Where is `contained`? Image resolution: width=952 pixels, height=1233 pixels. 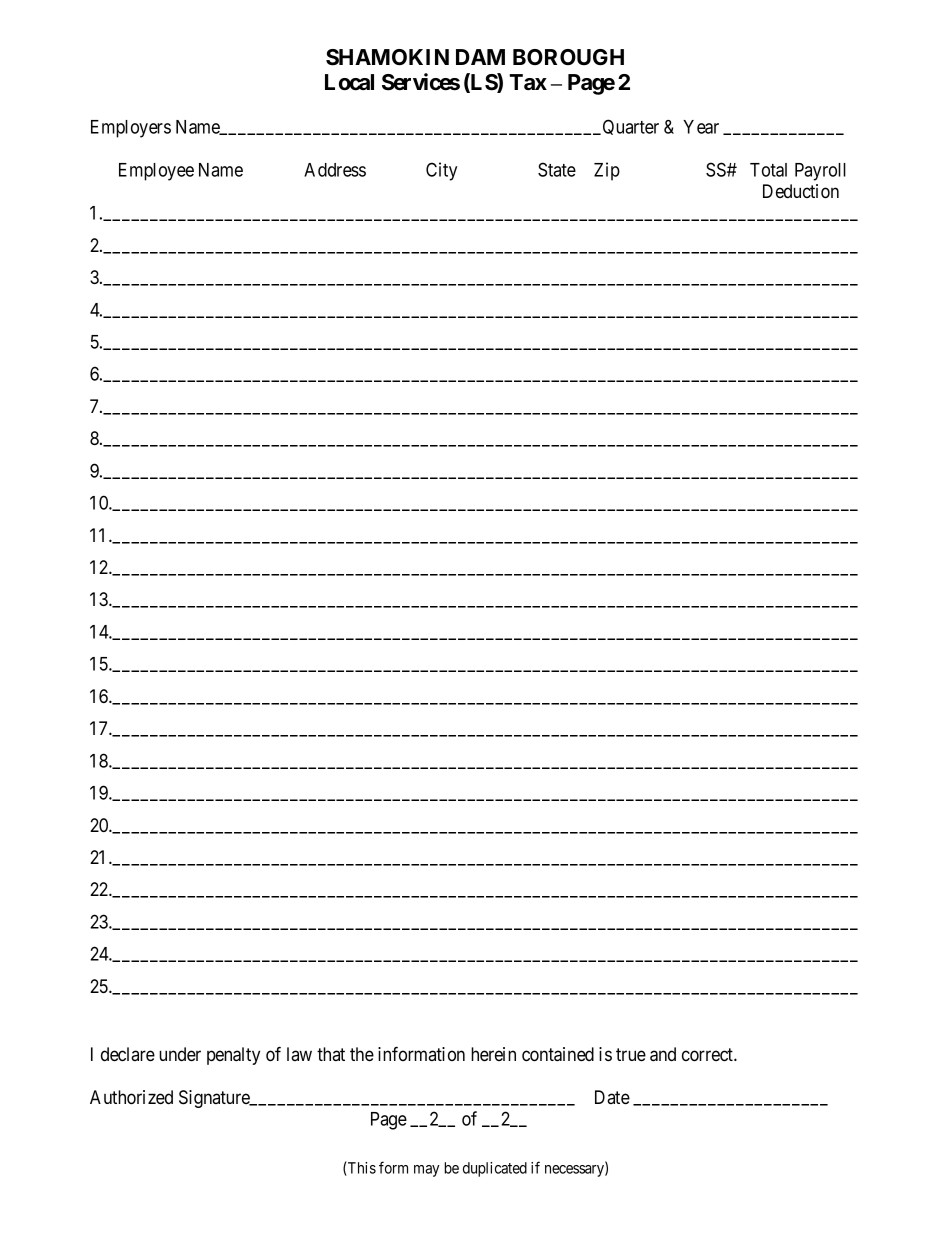
contained is located at coordinates (558, 1054).
